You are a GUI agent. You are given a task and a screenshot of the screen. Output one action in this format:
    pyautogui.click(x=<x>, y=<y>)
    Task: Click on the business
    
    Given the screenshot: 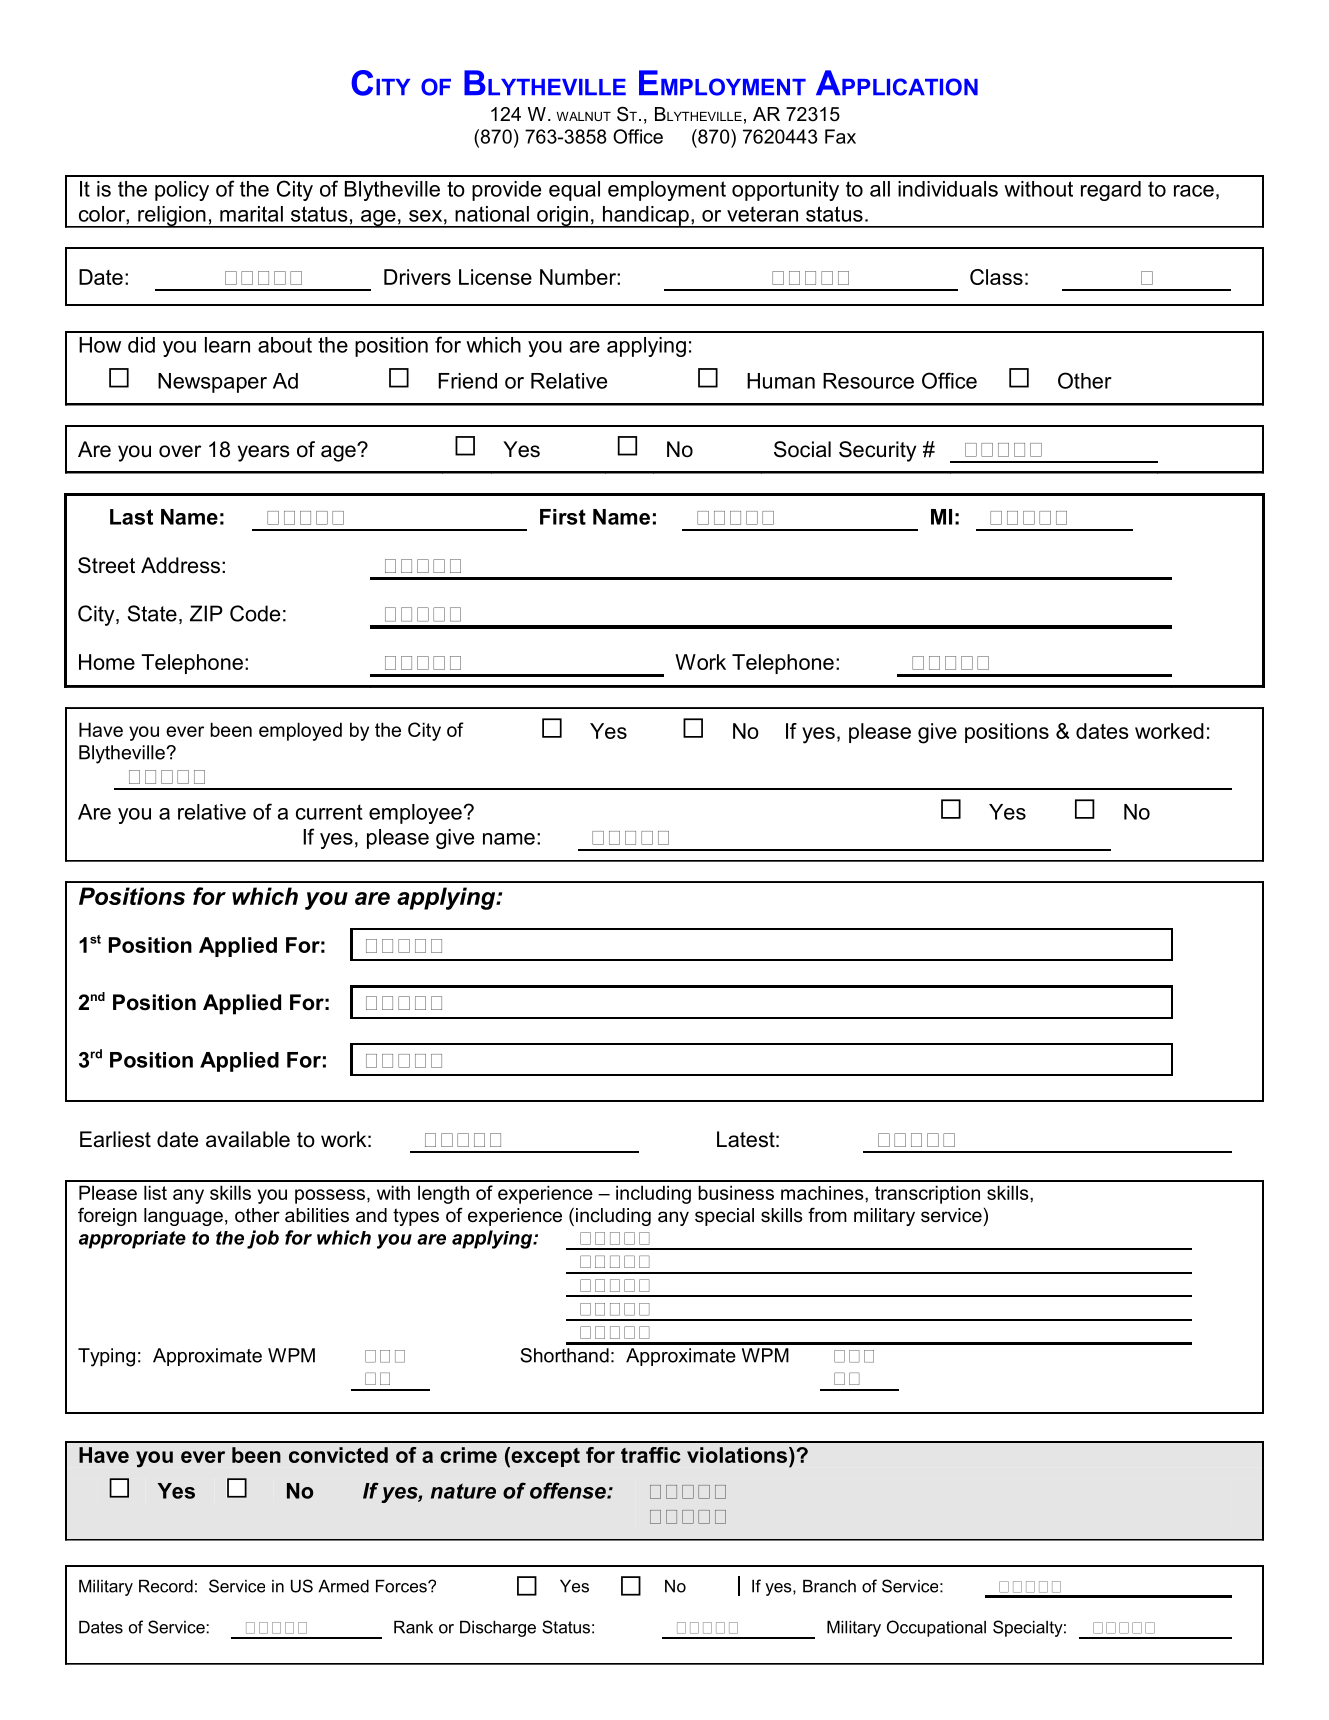 What is the action you would take?
    pyautogui.click(x=736, y=1192)
